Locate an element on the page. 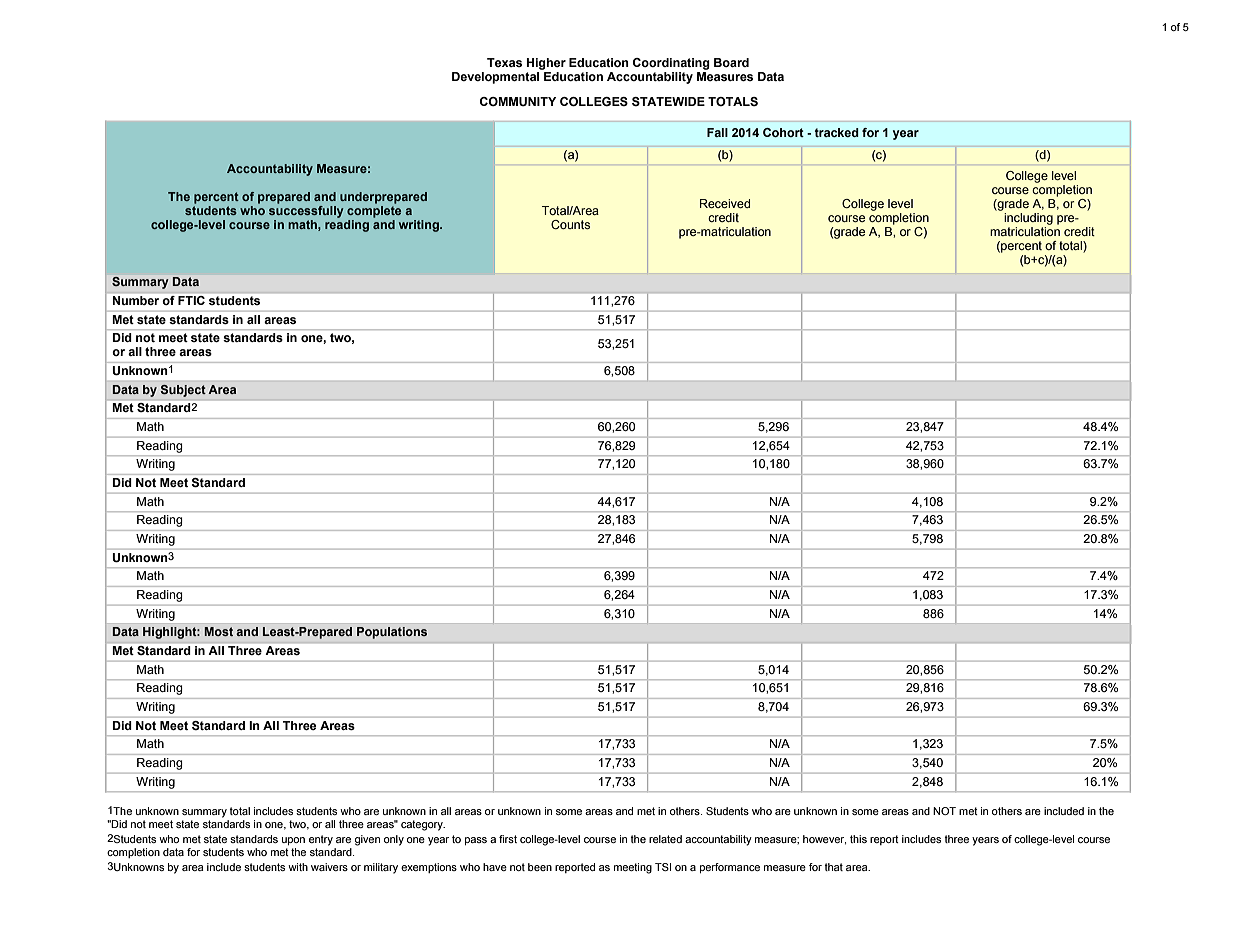  Most is located at coordinates (218, 631).
